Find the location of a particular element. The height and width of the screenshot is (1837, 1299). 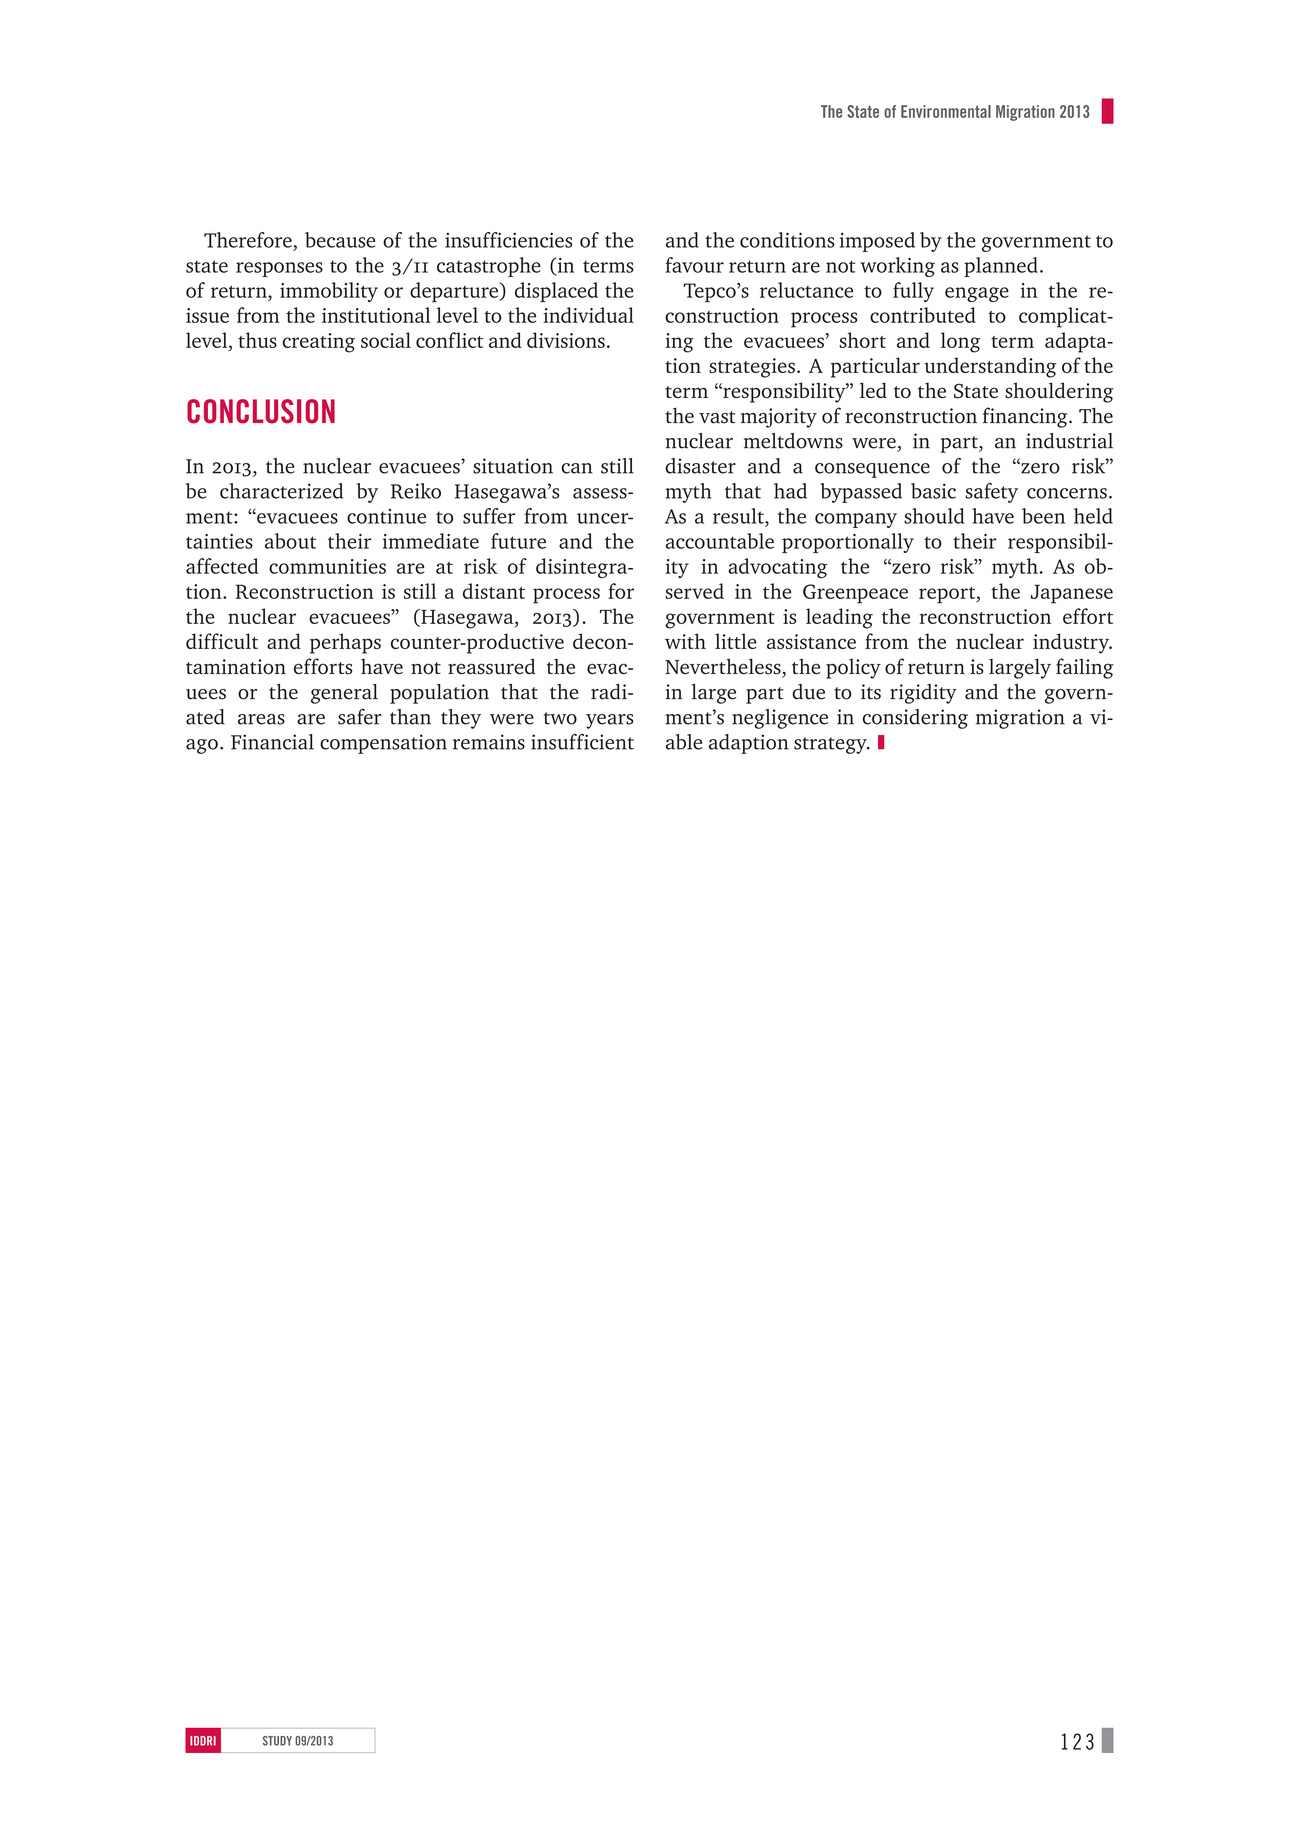

ago is located at coordinates (202, 746).
